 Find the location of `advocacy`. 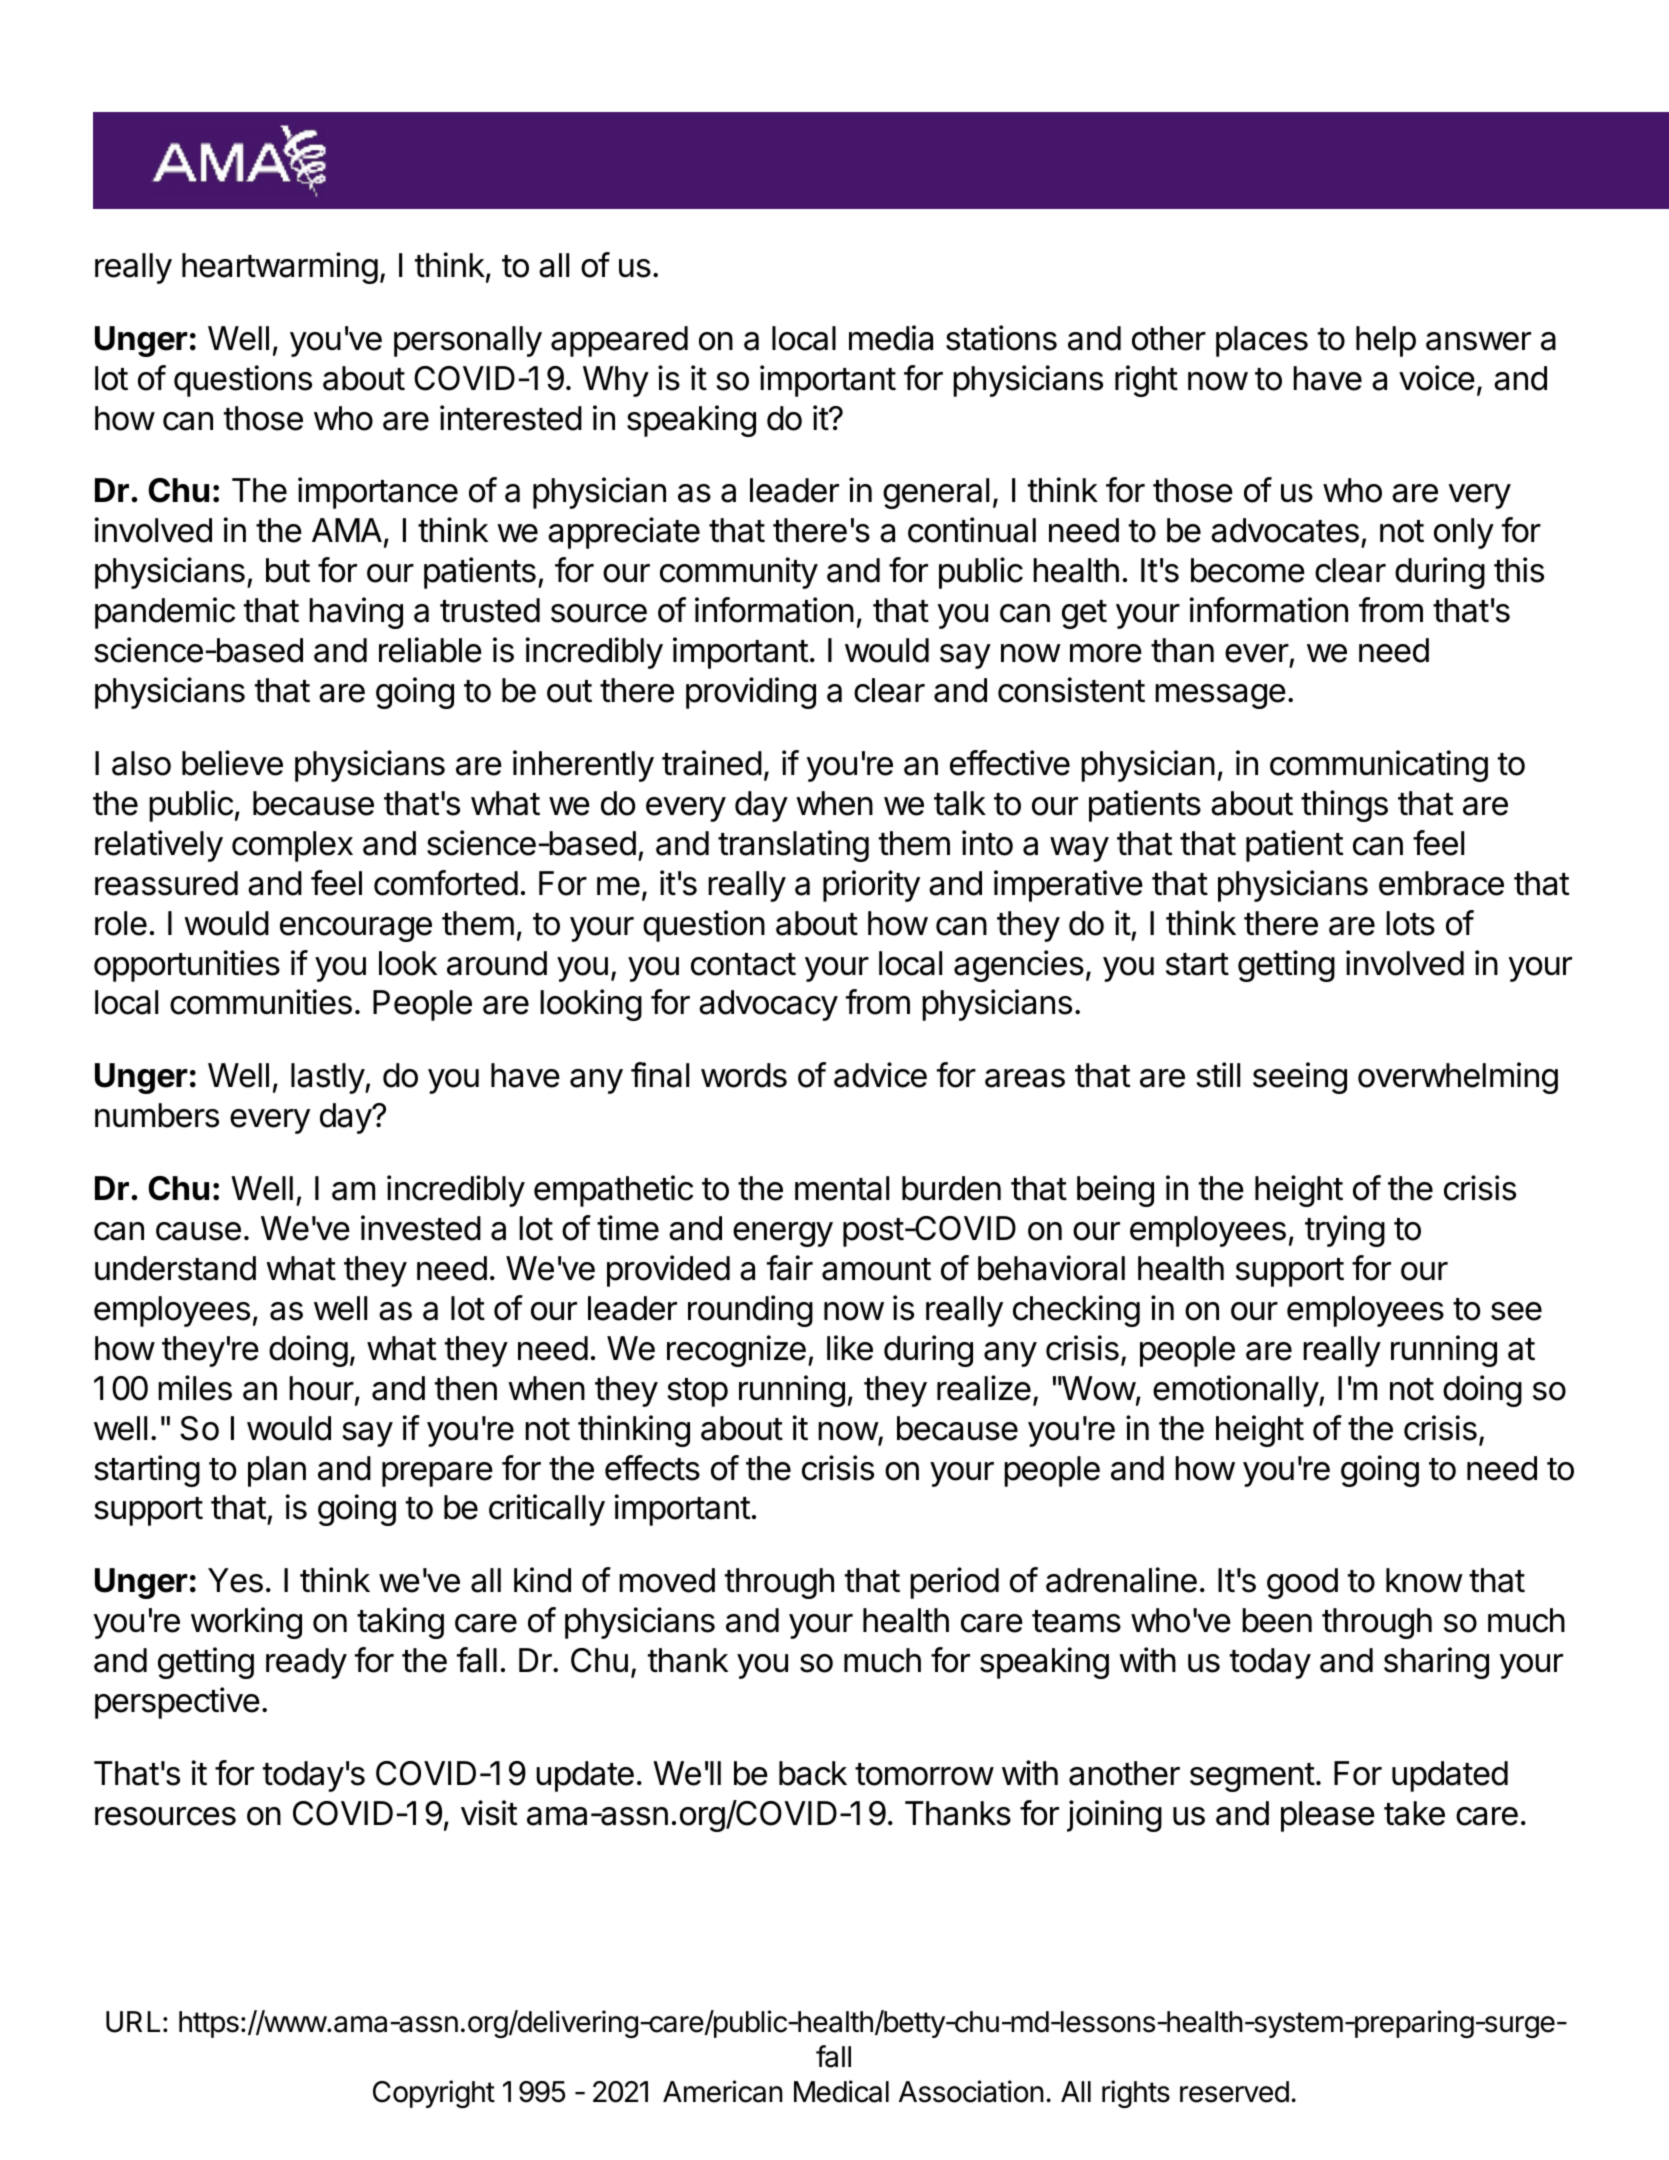

advocacy is located at coordinates (768, 1005).
